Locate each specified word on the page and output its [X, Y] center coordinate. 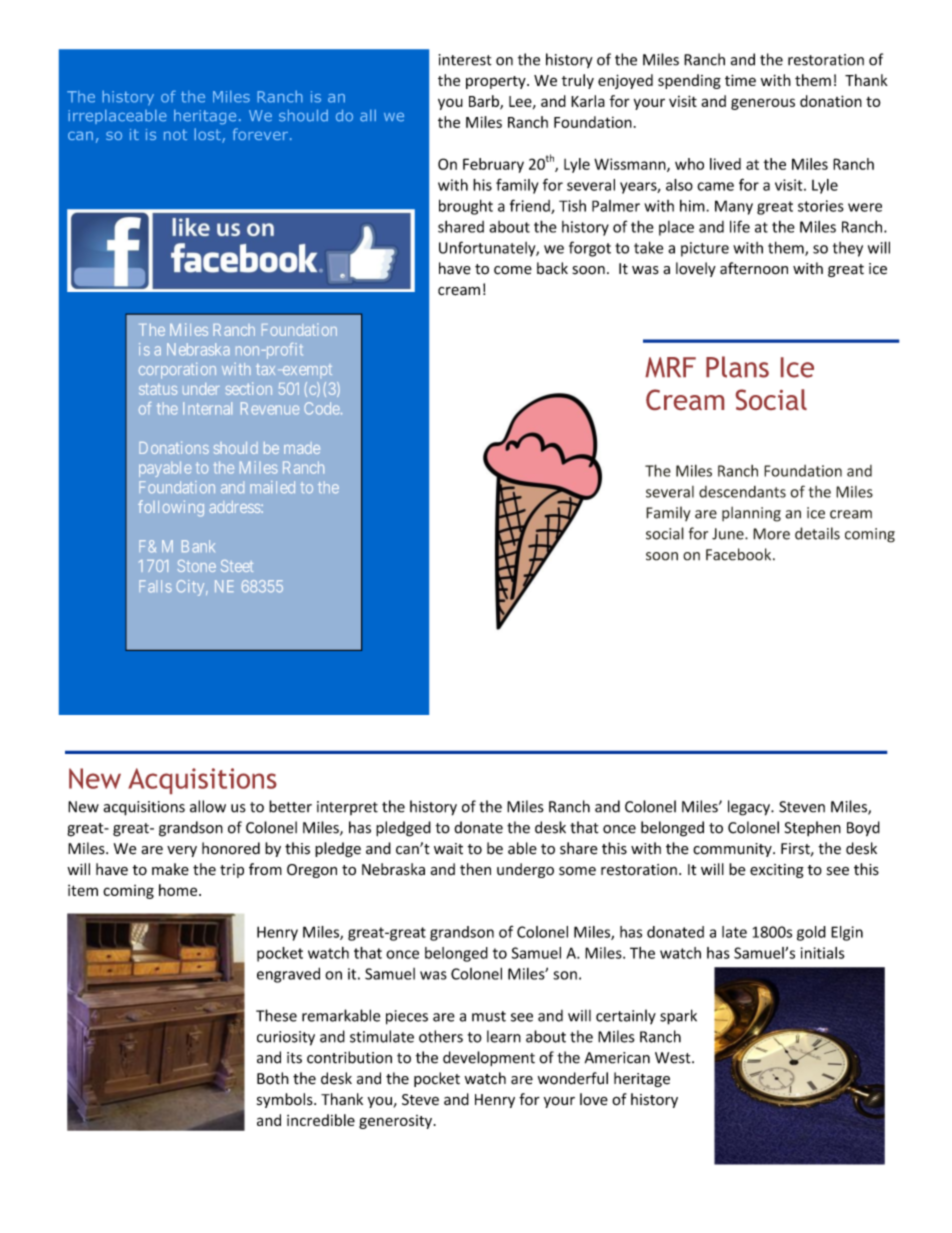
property [497, 82]
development [489, 1058]
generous [763, 104]
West [674, 1058]
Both [273, 1078]
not [175, 134]
